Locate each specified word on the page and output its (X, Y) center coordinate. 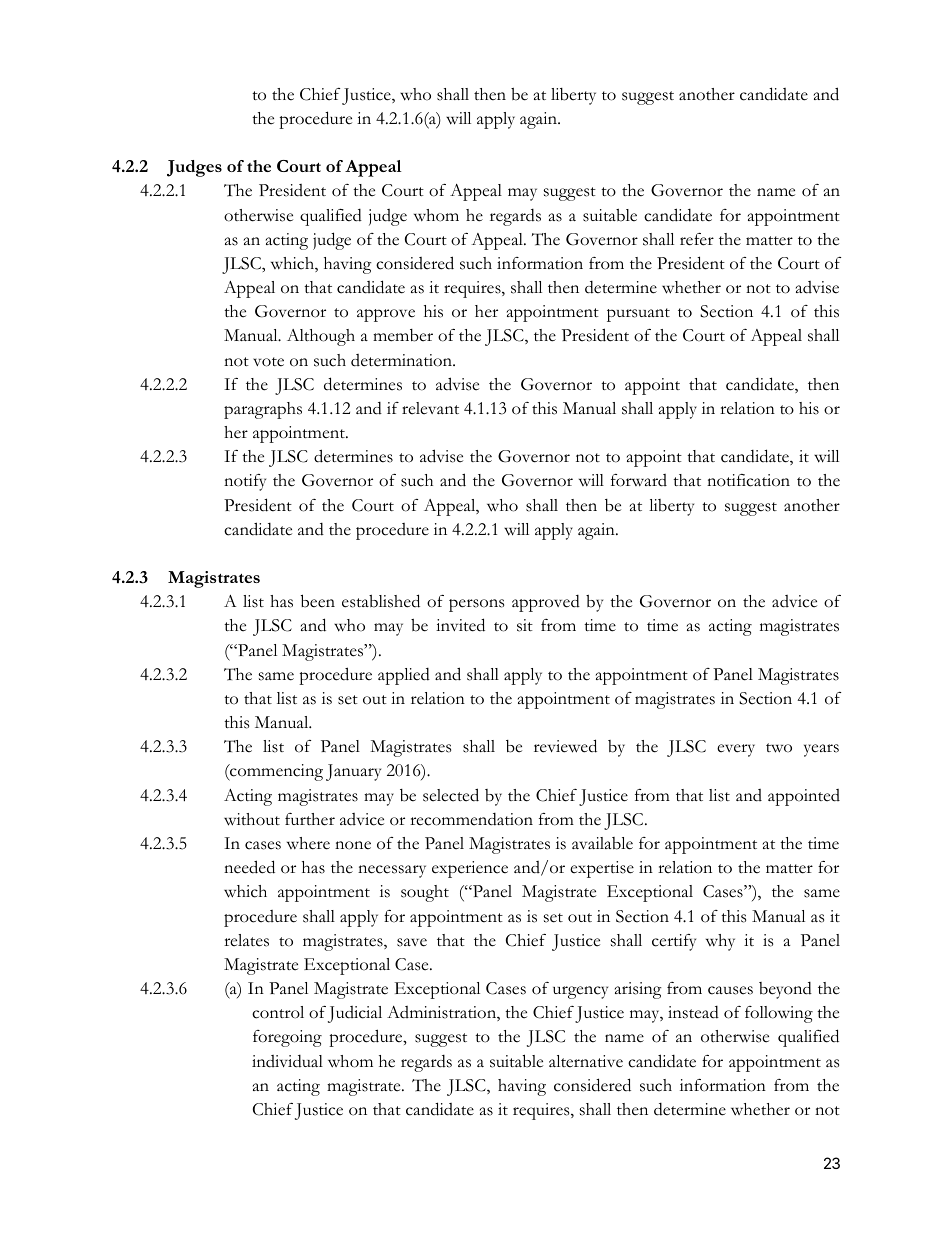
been (318, 601)
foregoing (287, 1038)
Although (321, 337)
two (779, 748)
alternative (586, 1061)
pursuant (638, 315)
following (779, 1014)
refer (697, 239)
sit (525, 625)
